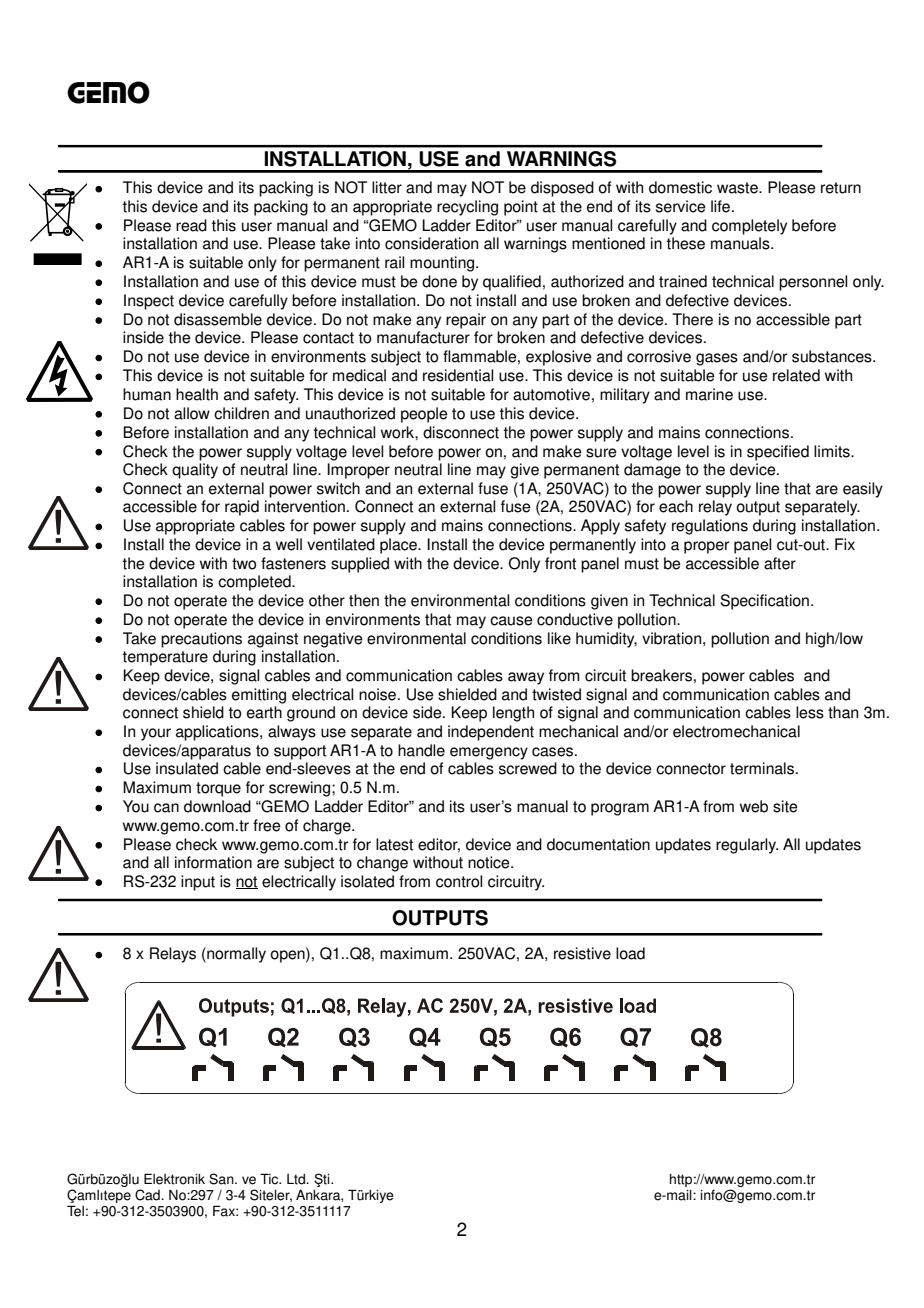 The width and height of the screenshot is (924, 1308). What do you see at coordinates (582, 953) in the screenshot?
I see `resistive` at bounding box center [582, 953].
